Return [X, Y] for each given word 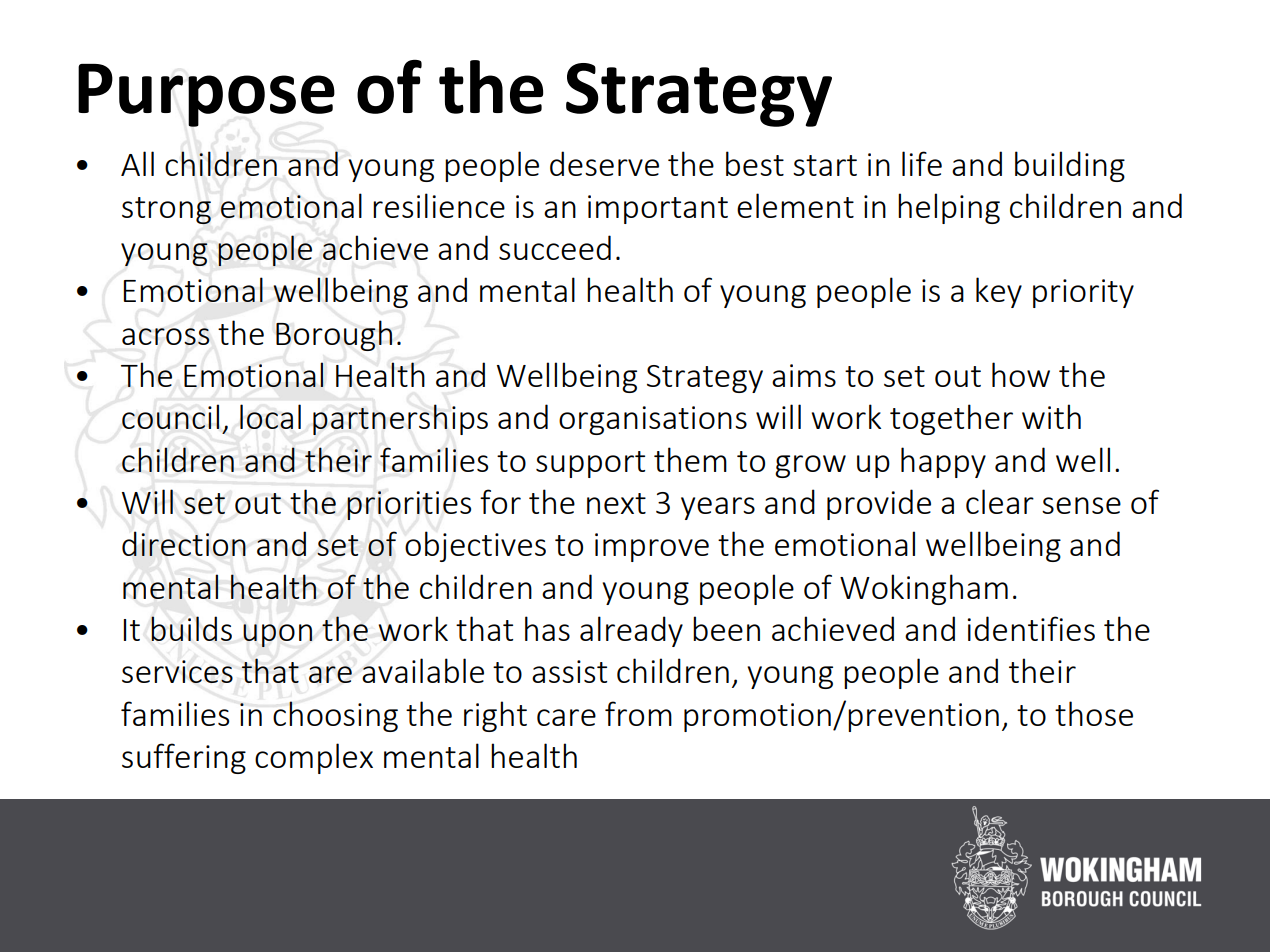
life [922, 163]
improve [652, 547]
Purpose [206, 95]
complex [314, 758]
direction [184, 543]
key [999, 292]
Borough [334, 335]
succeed [555, 247]
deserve [604, 163]
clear [1000, 501]
